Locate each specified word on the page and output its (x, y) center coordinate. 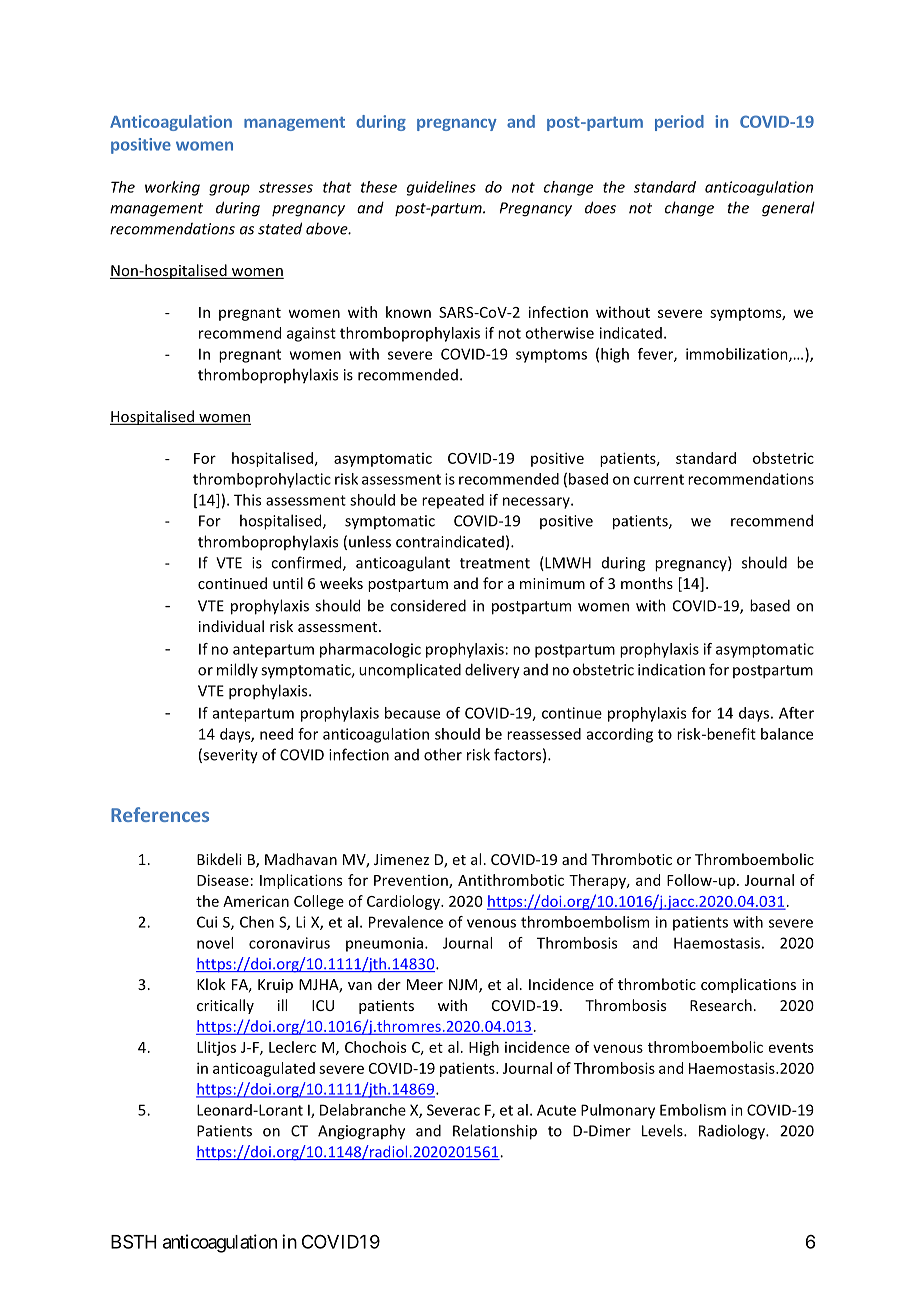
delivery (492, 671)
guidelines (441, 188)
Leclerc (292, 1047)
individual (231, 626)
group (229, 190)
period (679, 123)
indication (671, 669)
